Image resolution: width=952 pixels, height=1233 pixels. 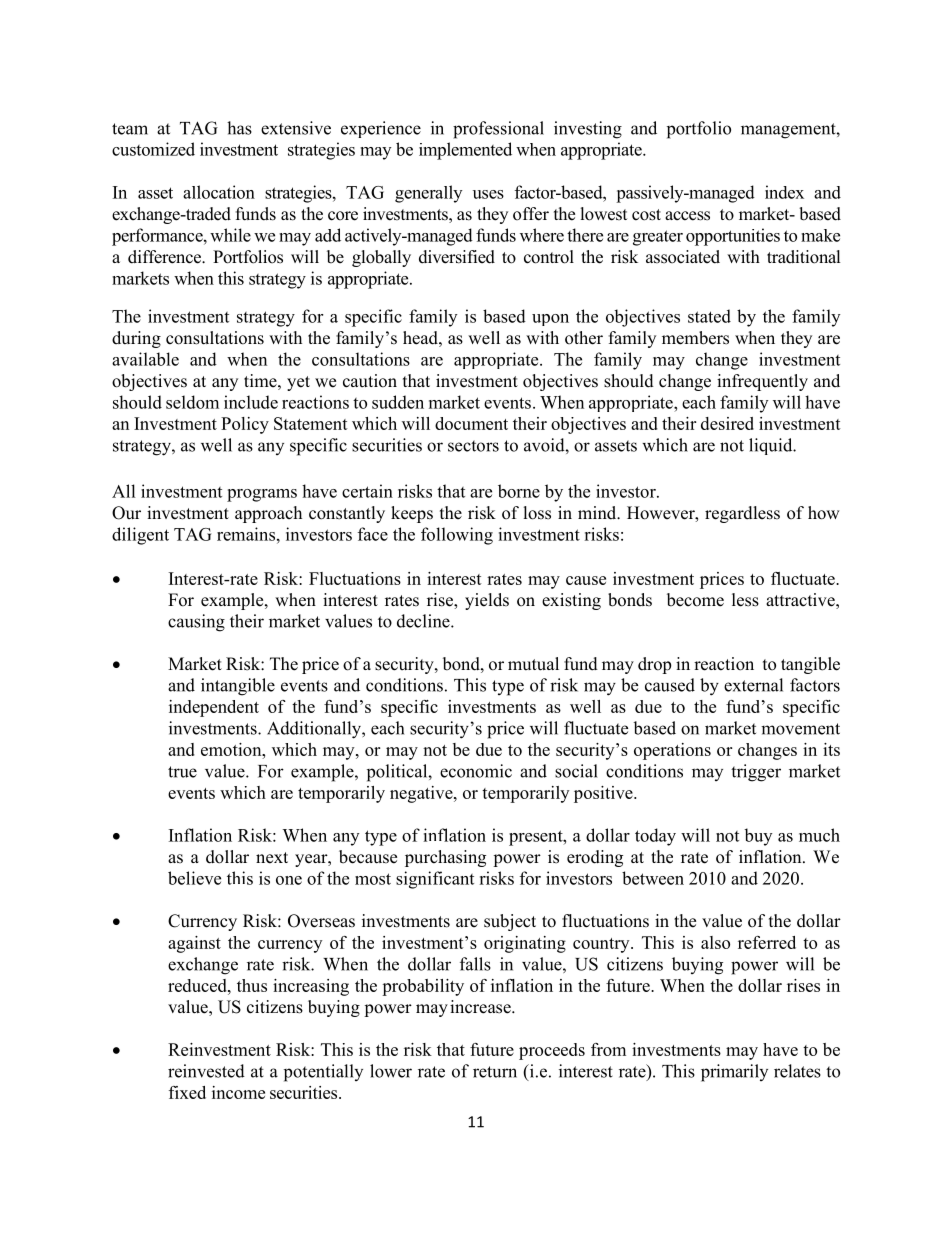 What do you see at coordinates (196, 623) in the screenshot?
I see `causing` at bounding box center [196, 623].
